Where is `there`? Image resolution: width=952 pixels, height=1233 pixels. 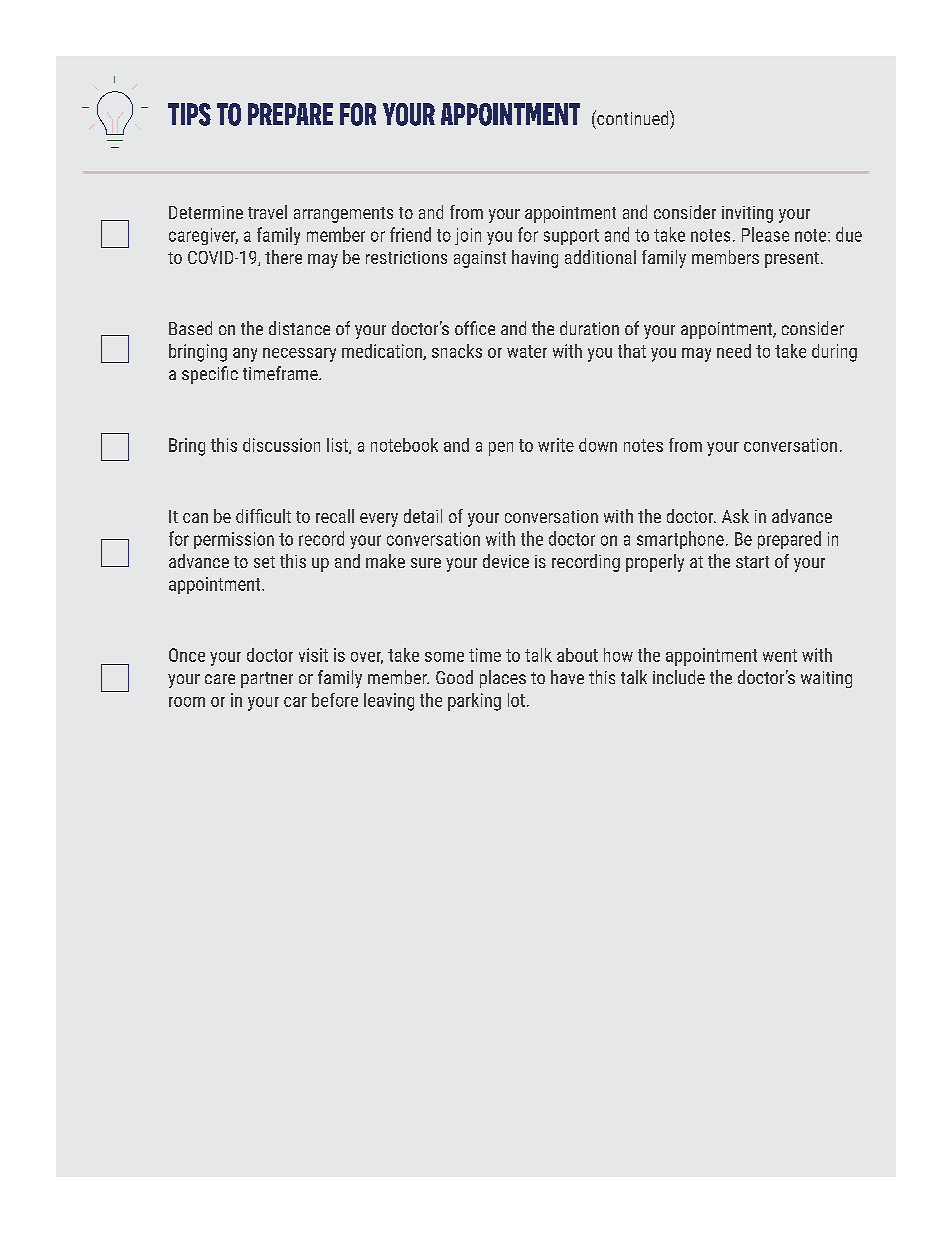
there is located at coordinates (283, 257).
